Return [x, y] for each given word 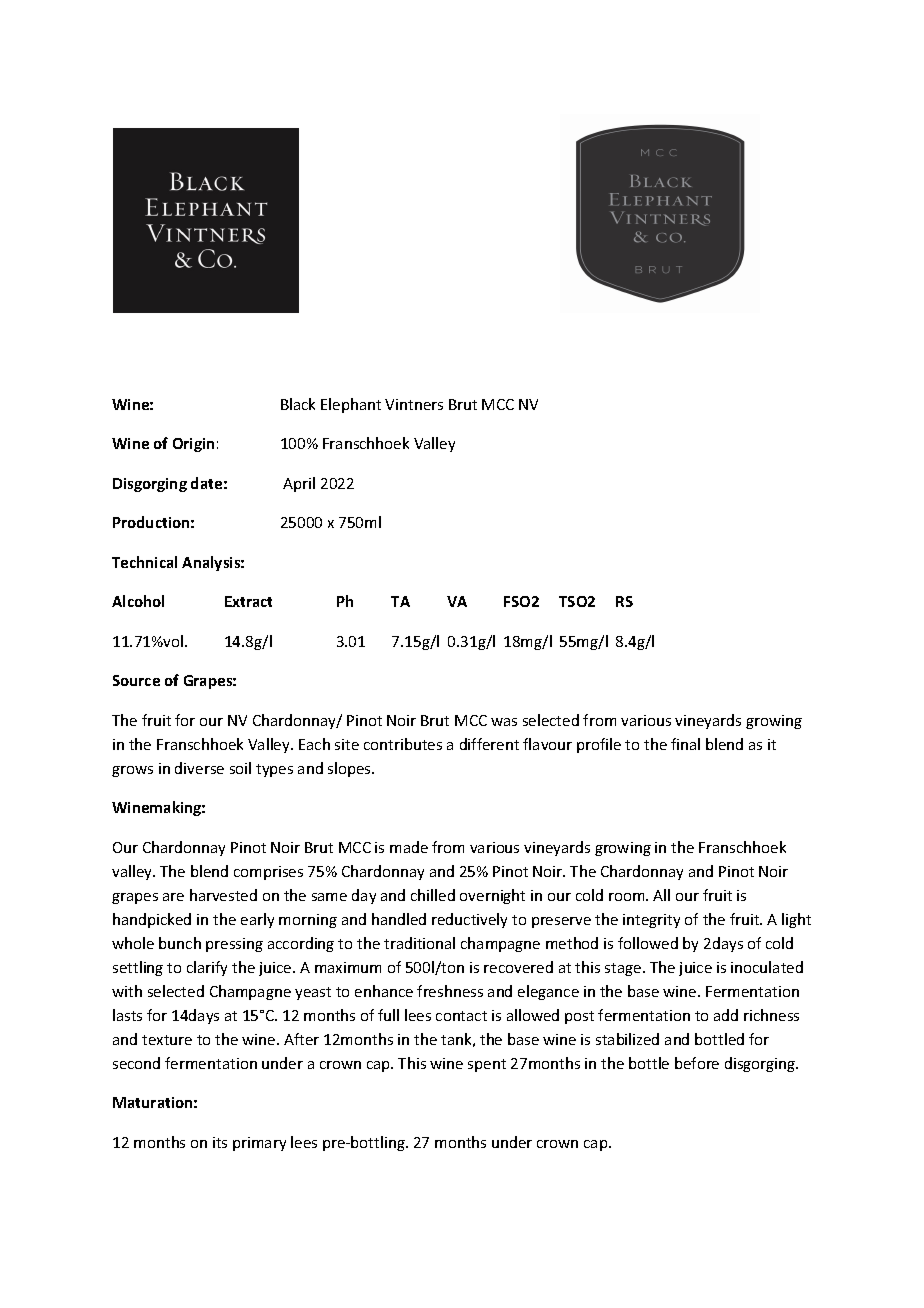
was [504, 722]
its [220, 1142]
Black [298, 404]
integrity [651, 921]
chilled [433, 895]
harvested [223, 895]
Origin [193, 445]
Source [136, 680]
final [685, 744]
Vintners [414, 404]
